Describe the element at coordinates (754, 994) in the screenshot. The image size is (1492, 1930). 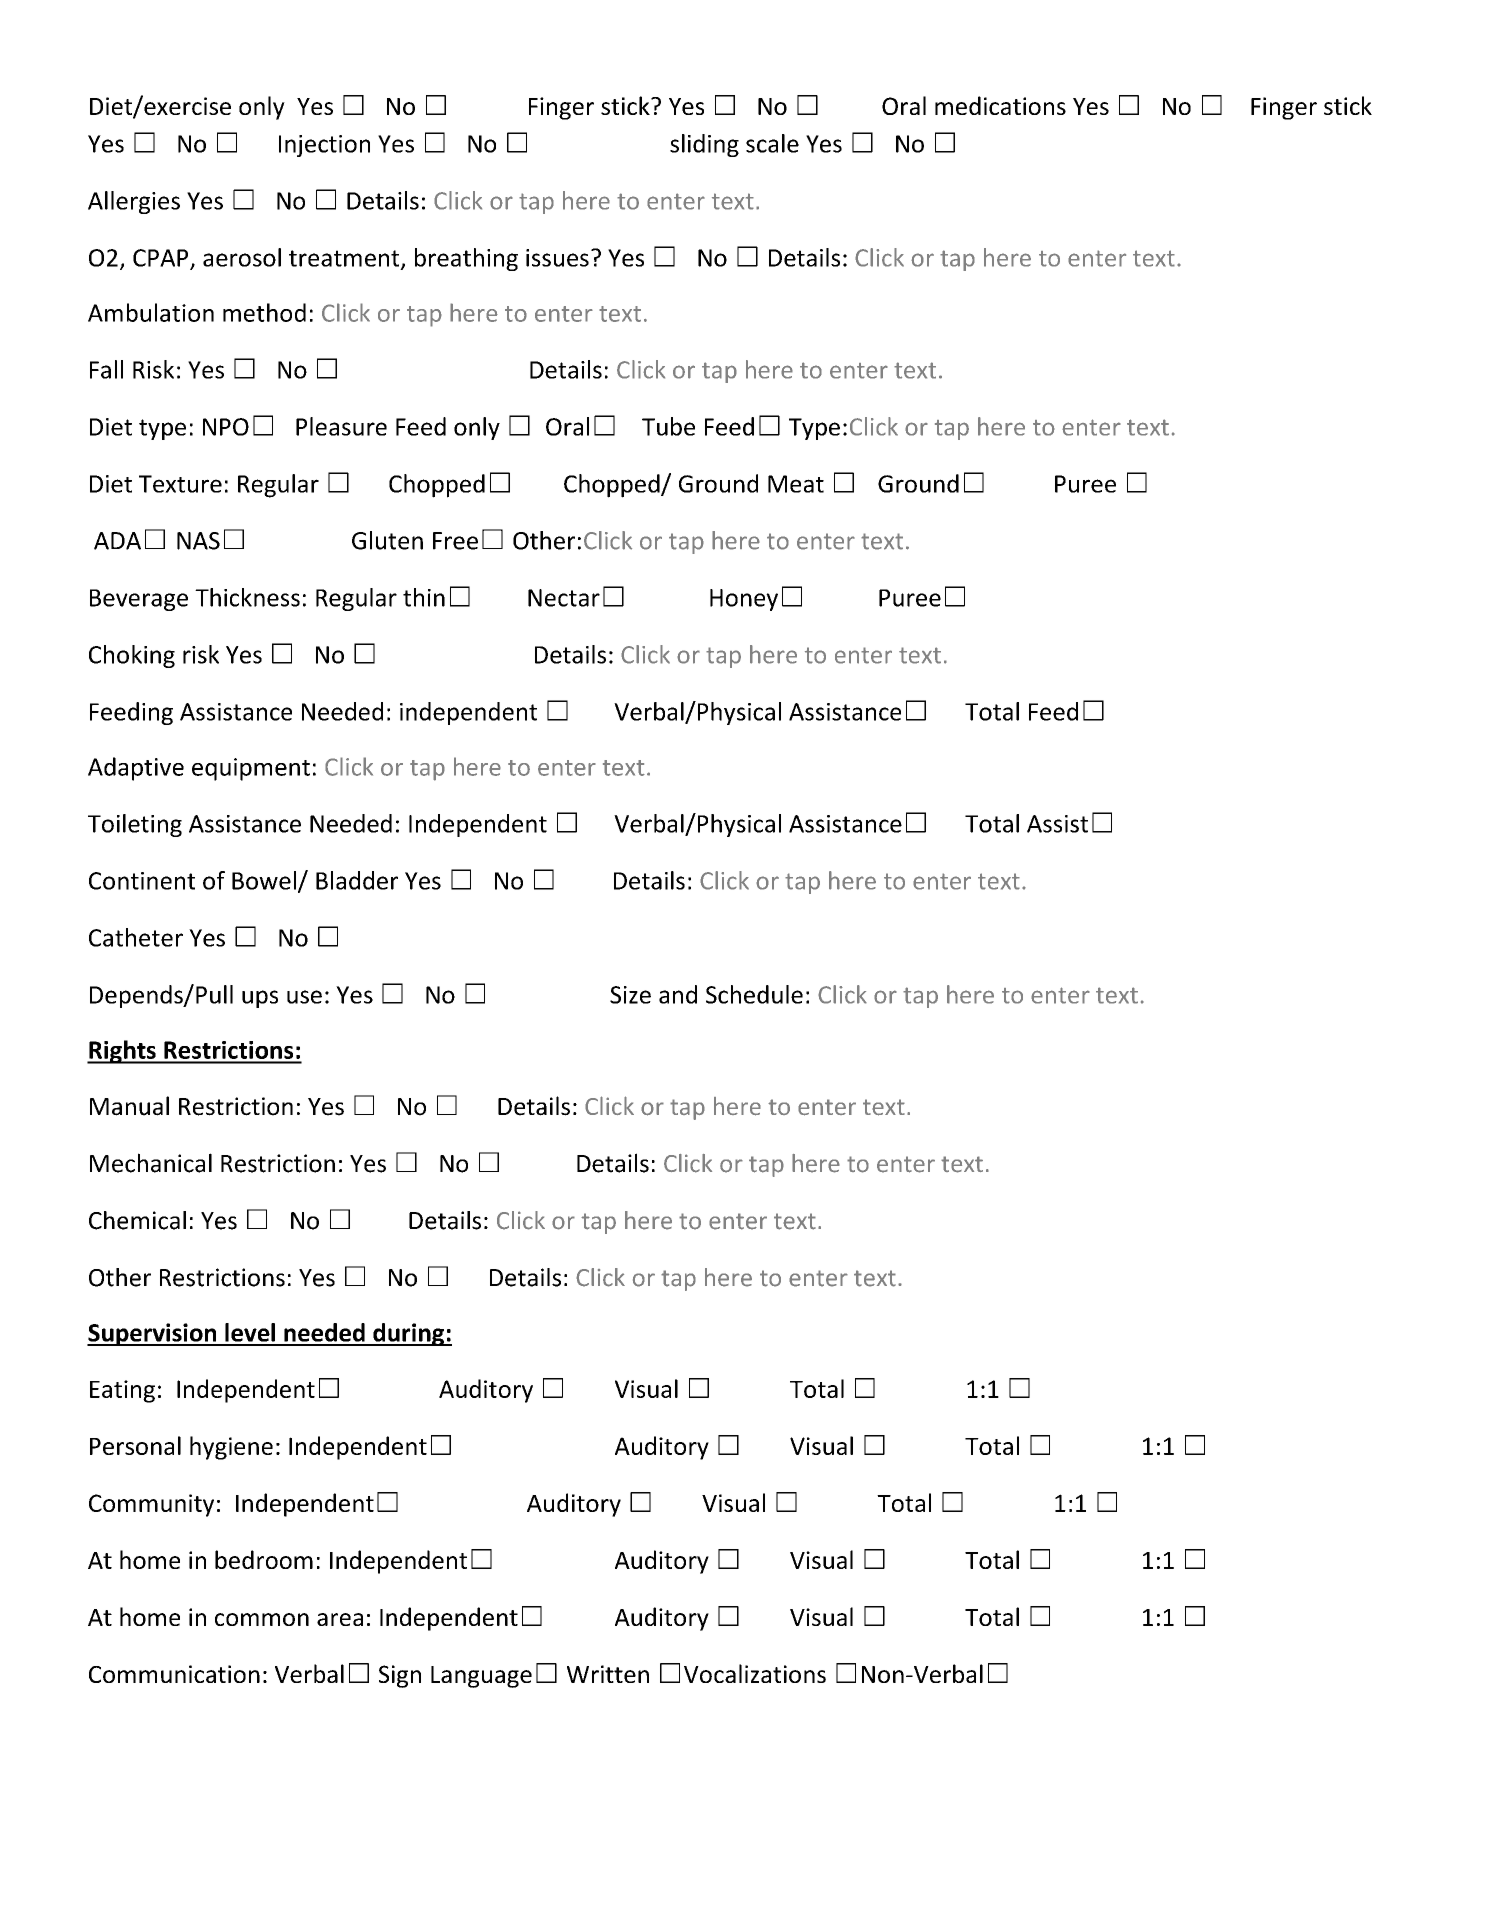
I see `Schedule` at that location.
